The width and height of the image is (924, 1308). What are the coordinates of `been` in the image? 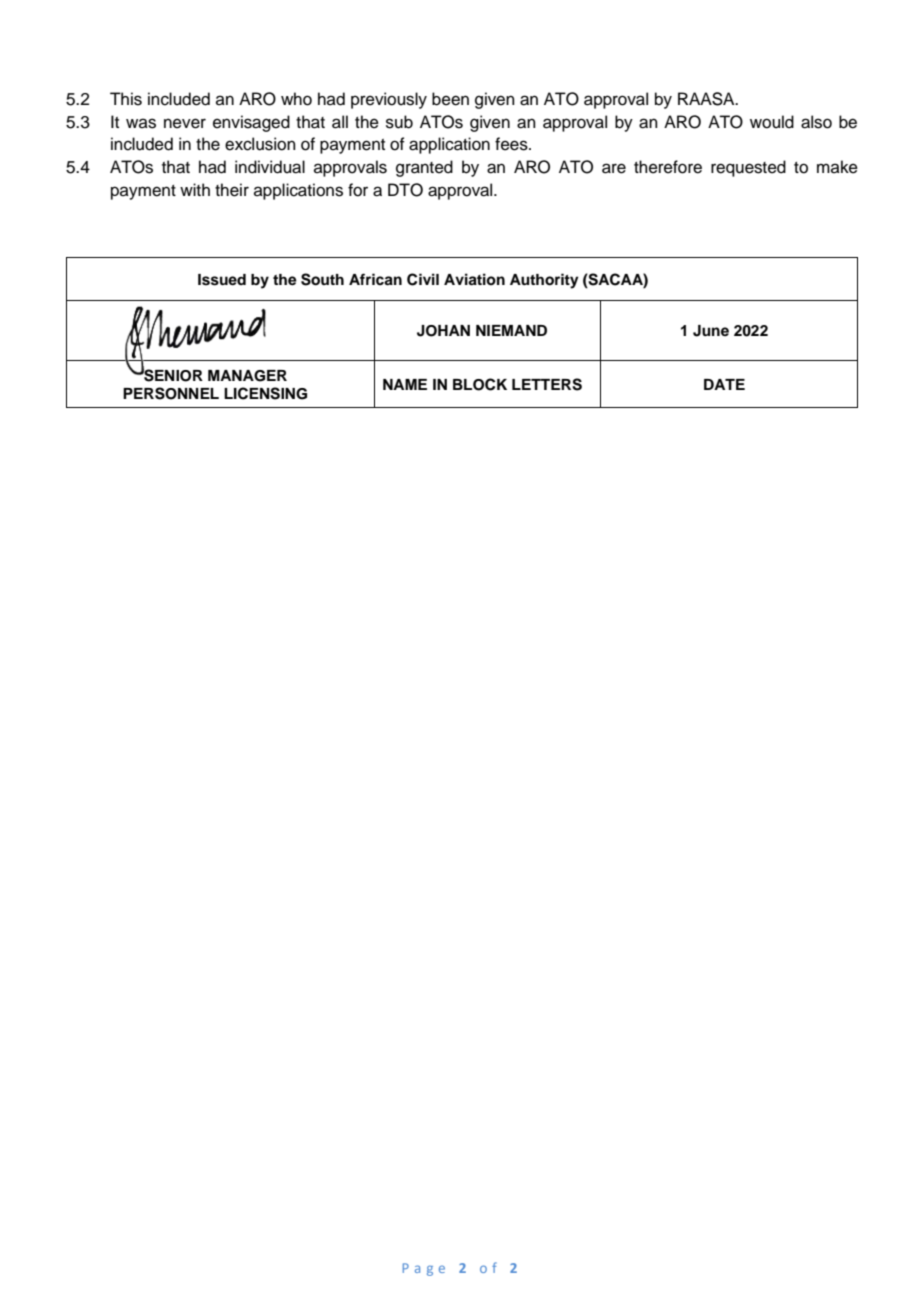 It's located at (450, 99).
